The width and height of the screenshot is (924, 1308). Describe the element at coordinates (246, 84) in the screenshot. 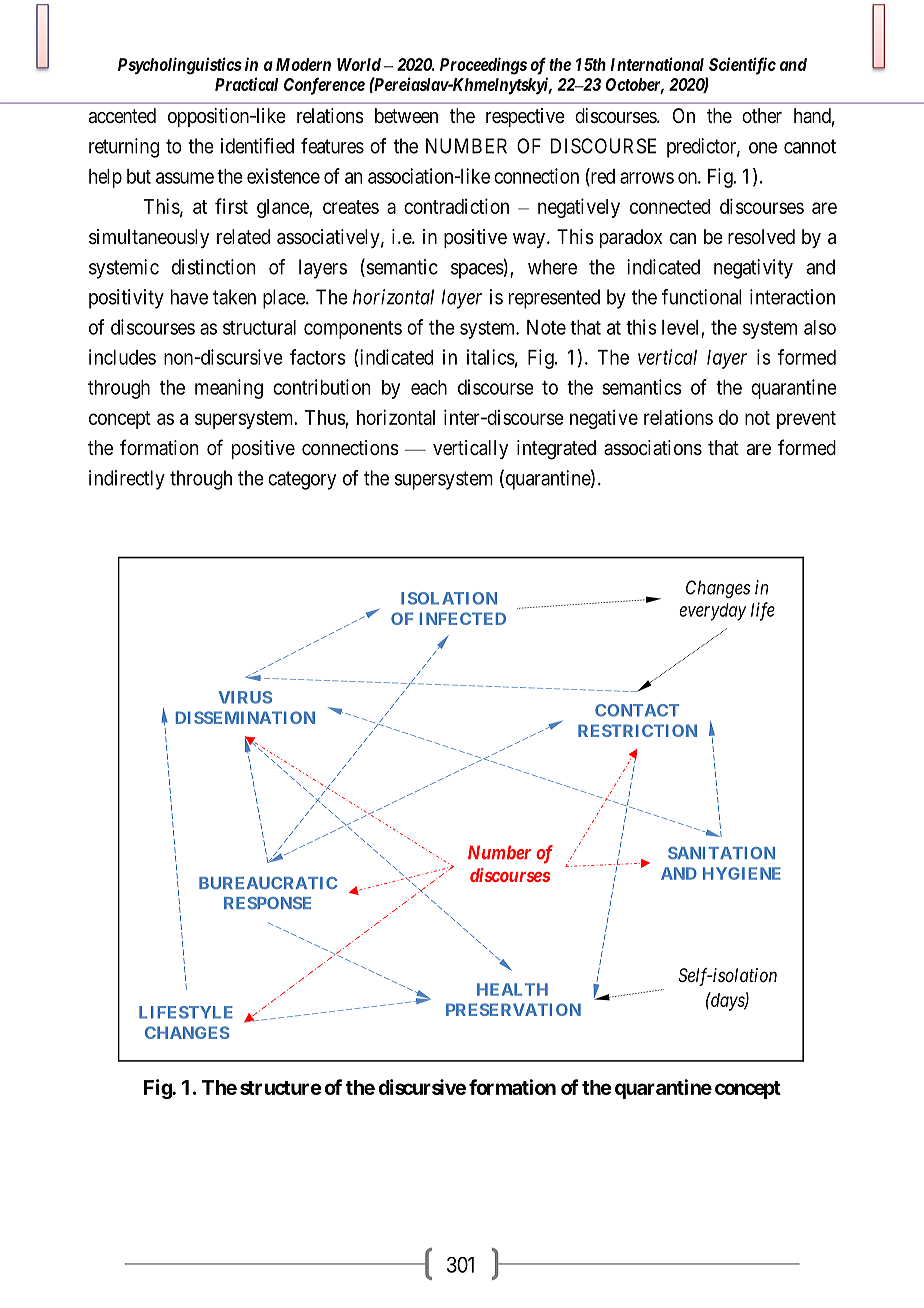

I see `Practical` at that location.
